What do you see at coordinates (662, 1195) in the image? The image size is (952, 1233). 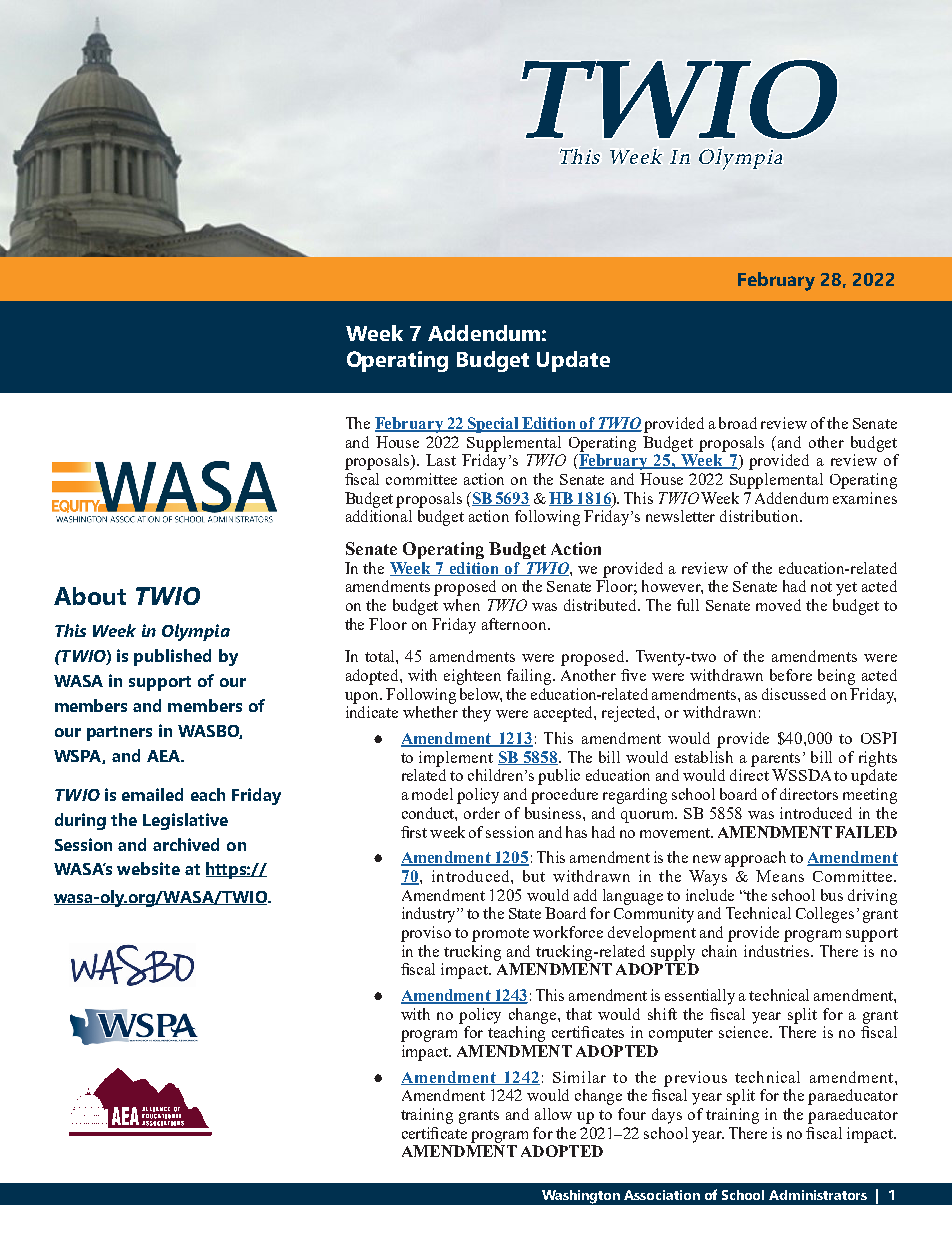 I see `Association` at bounding box center [662, 1195].
